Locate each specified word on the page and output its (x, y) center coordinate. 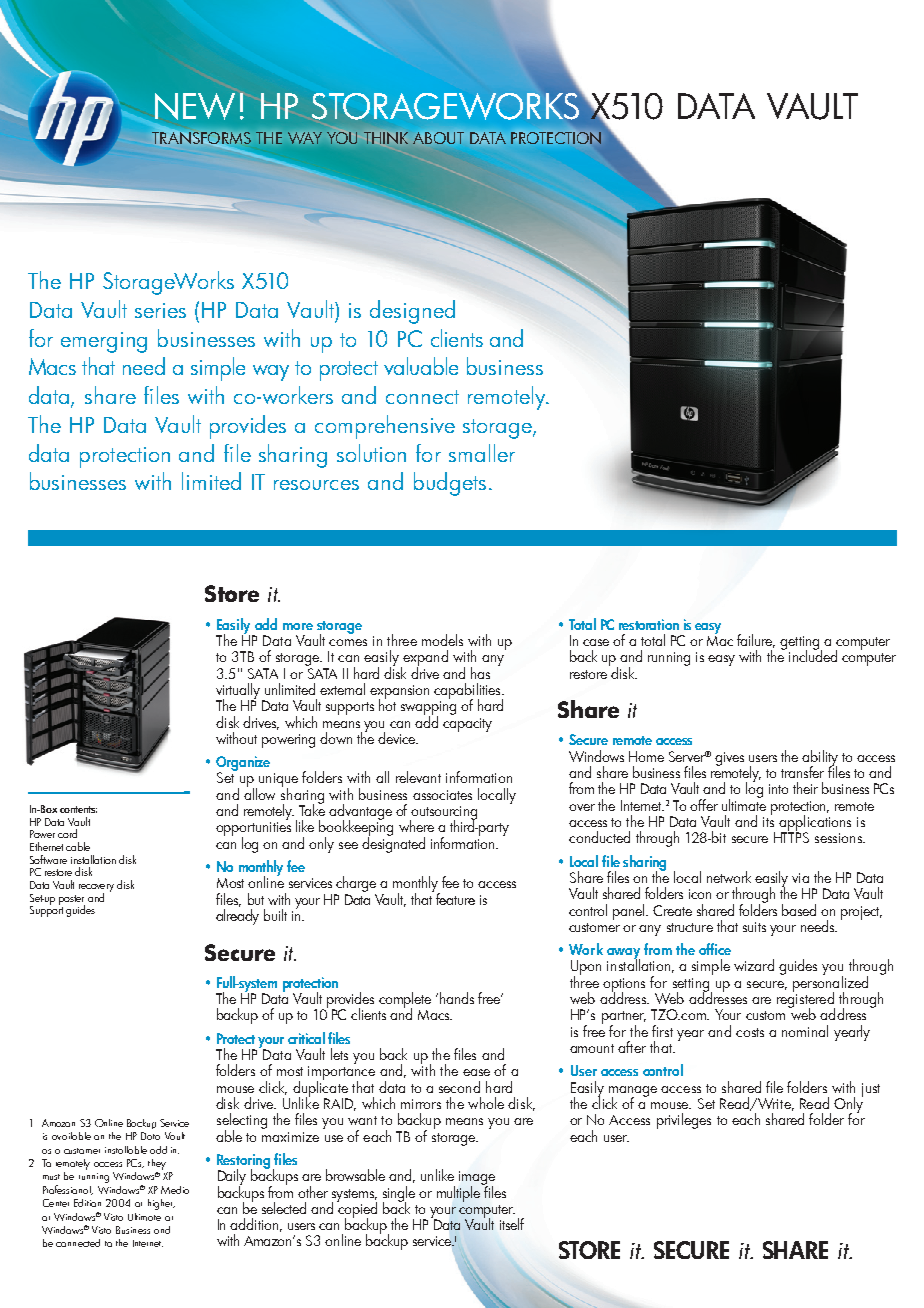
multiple (460, 1192)
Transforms (201, 138)
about (438, 138)
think (386, 138)
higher (161, 1204)
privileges (684, 1121)
